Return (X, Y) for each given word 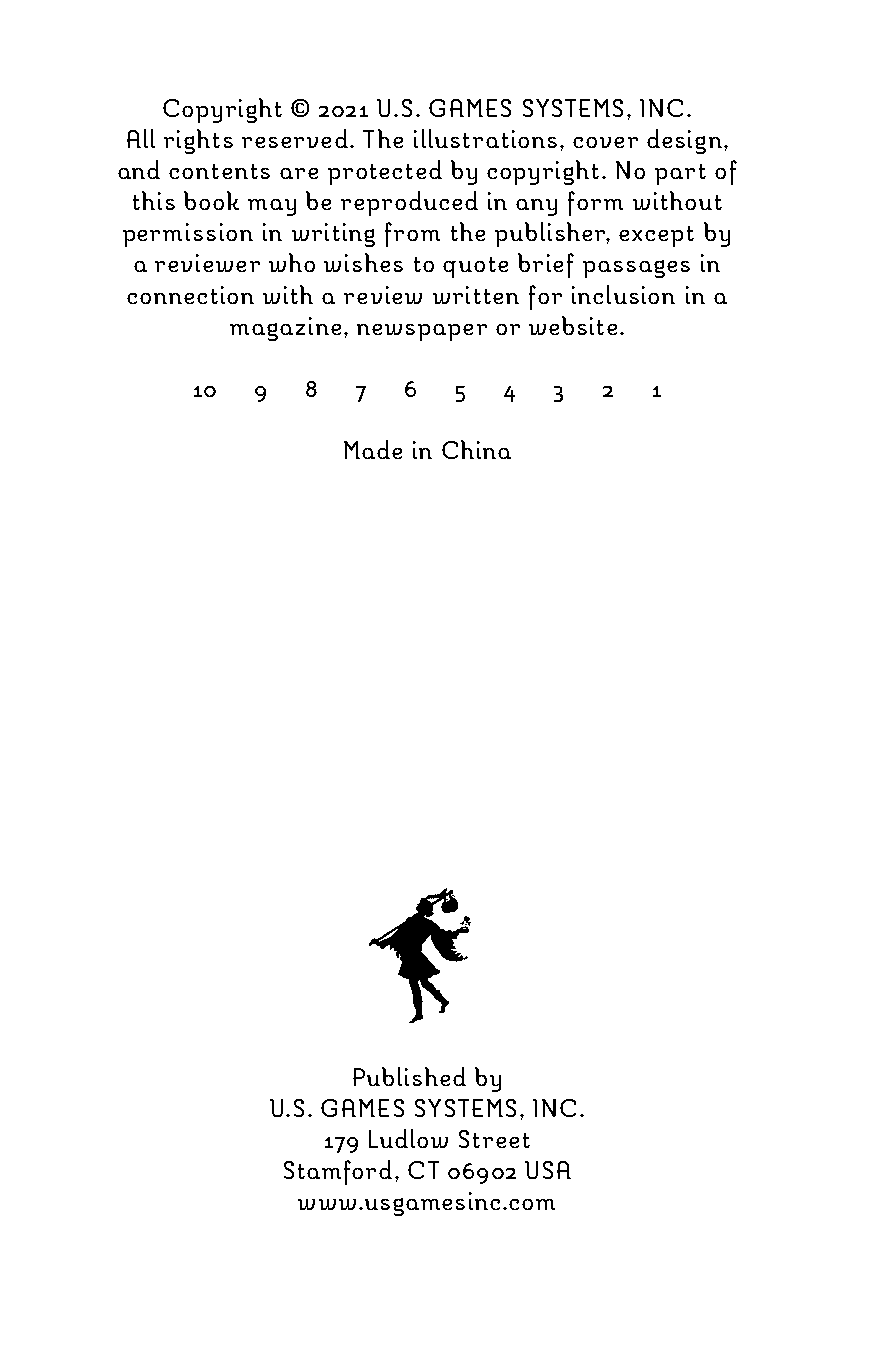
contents (219, 171)
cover (605, 142)
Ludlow (408, 1138)
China (476, 449)
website (573, 325)
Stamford (338, 1172)
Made (373, 449)
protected (385, 172)
